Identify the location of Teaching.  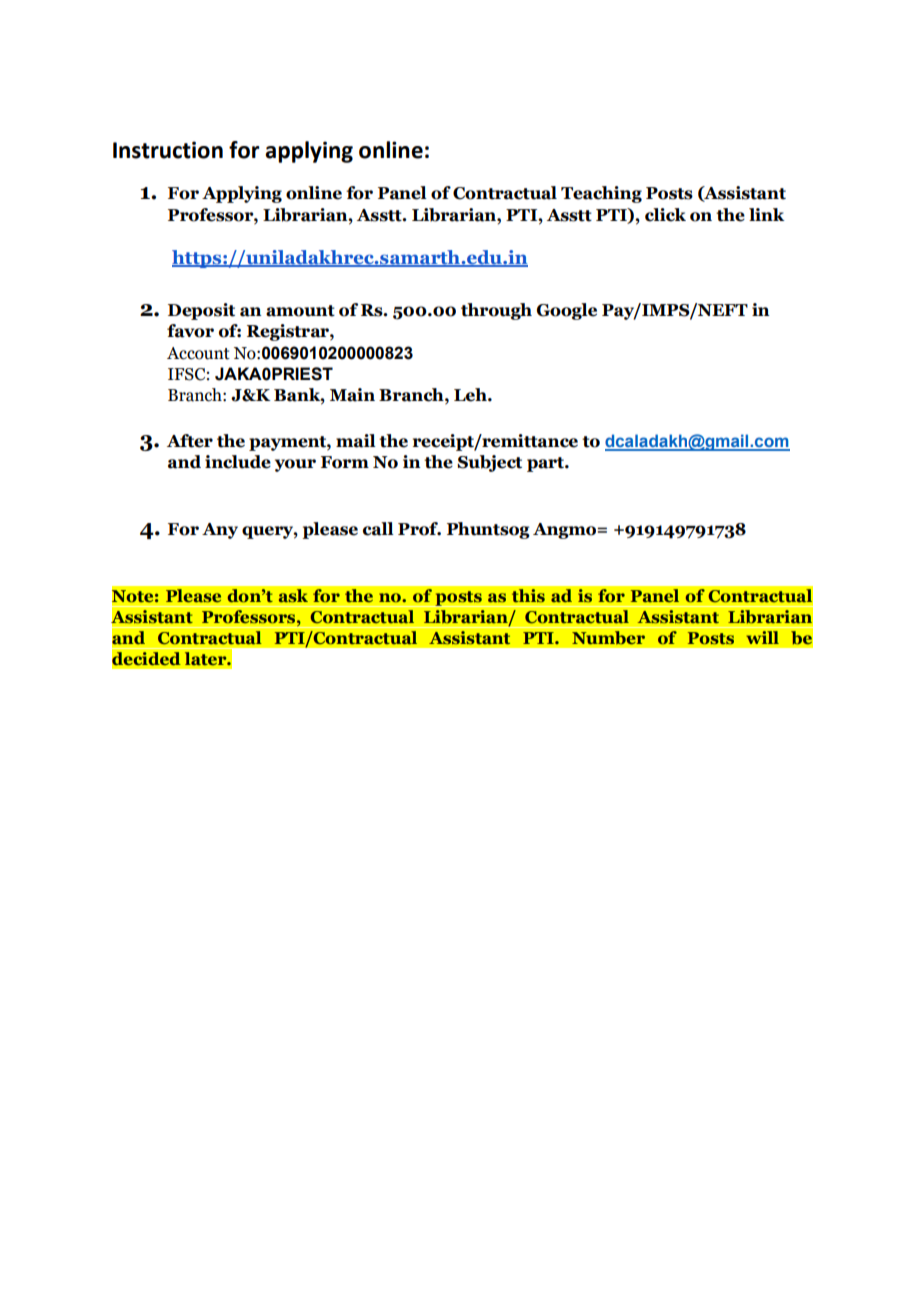
(601, 194).
